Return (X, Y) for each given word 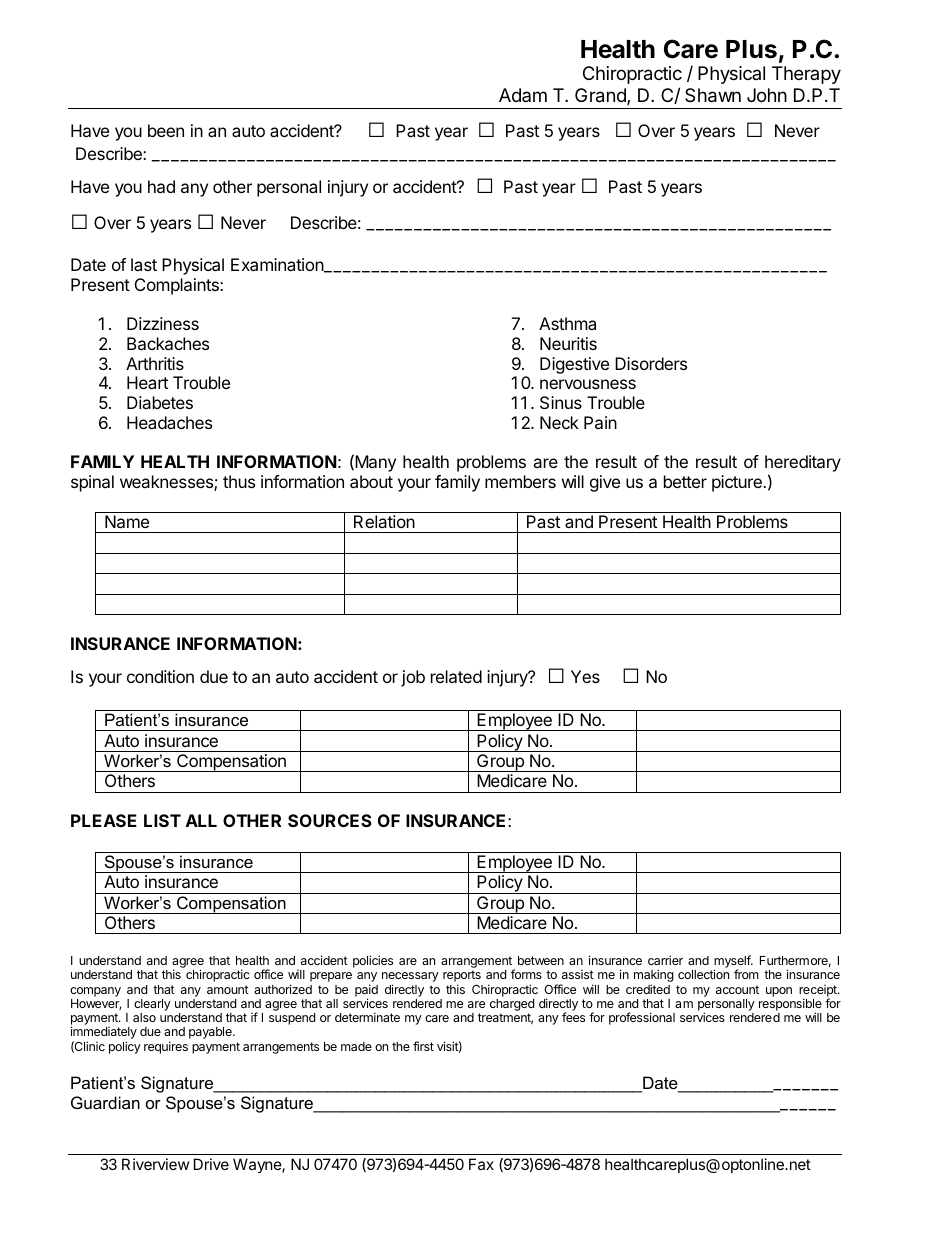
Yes (585, 676)
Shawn (713, 95)
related (456, 676)
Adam (523, 95)
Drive (211, 1164)
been (166, 130)
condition (160, 676)
